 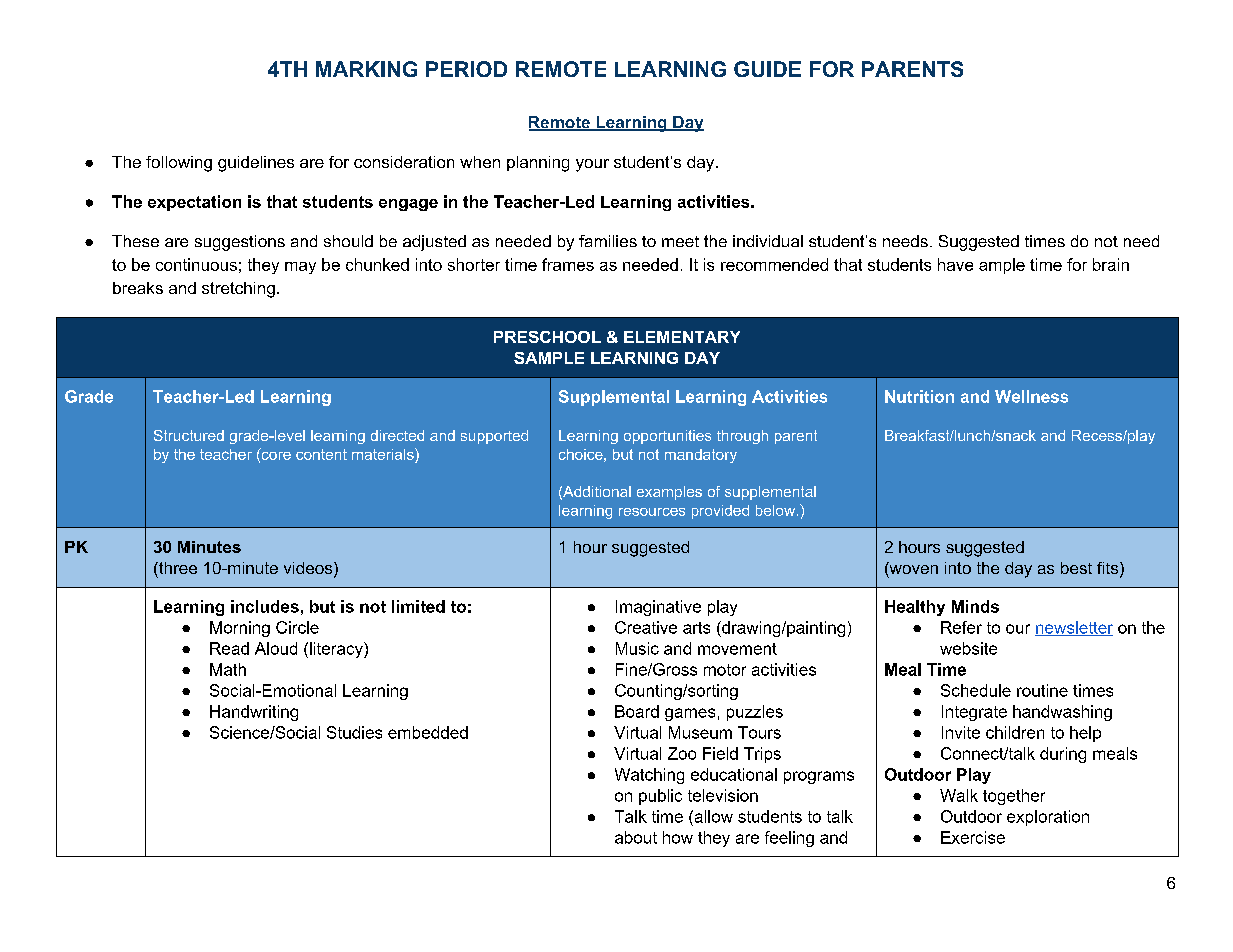 What do you see at coordinates (466, 69) in the image?
I see `PERIOD` at bounding box center [466, 69].
